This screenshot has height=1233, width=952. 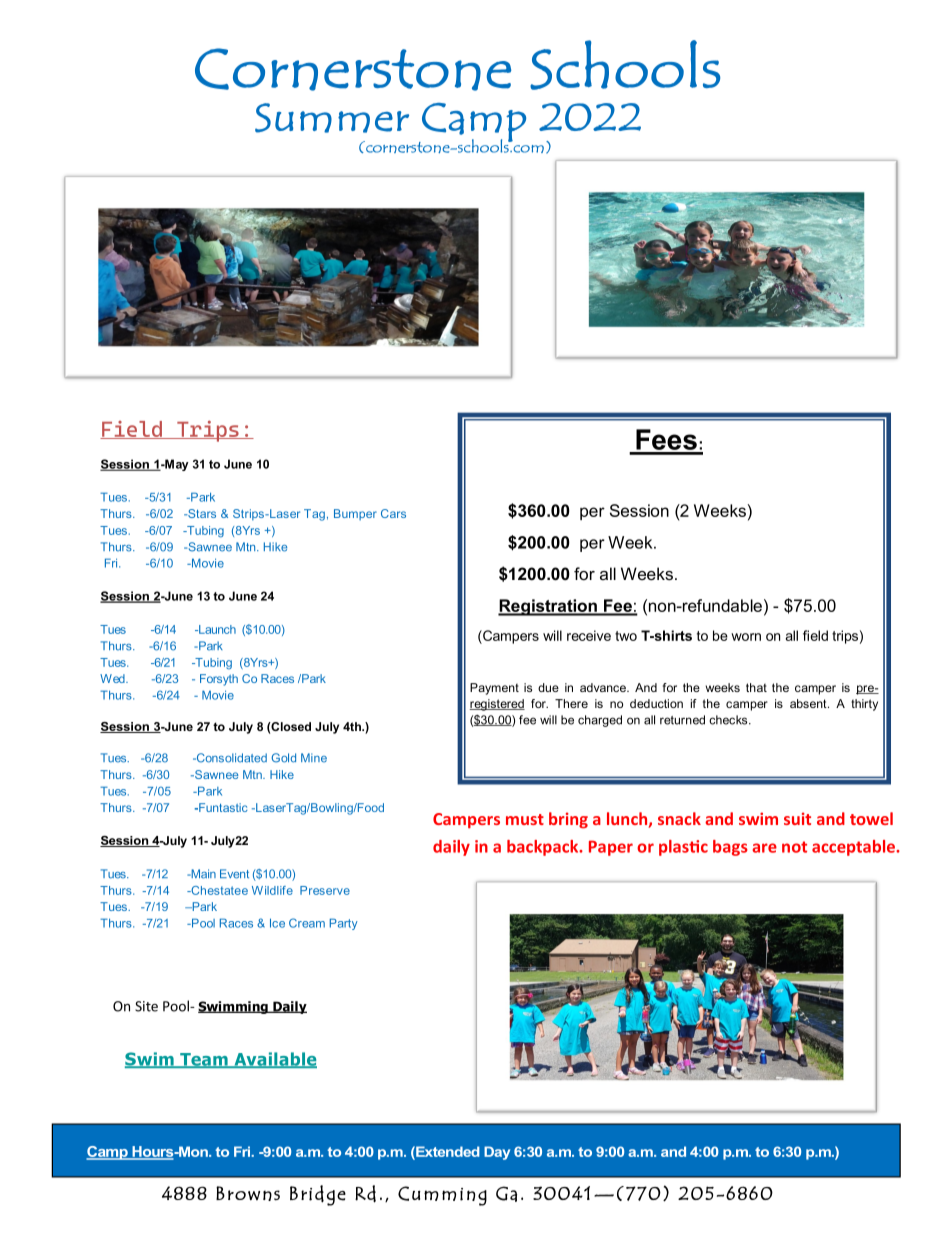 I want to click on Main, so click(x=202, y=874).
